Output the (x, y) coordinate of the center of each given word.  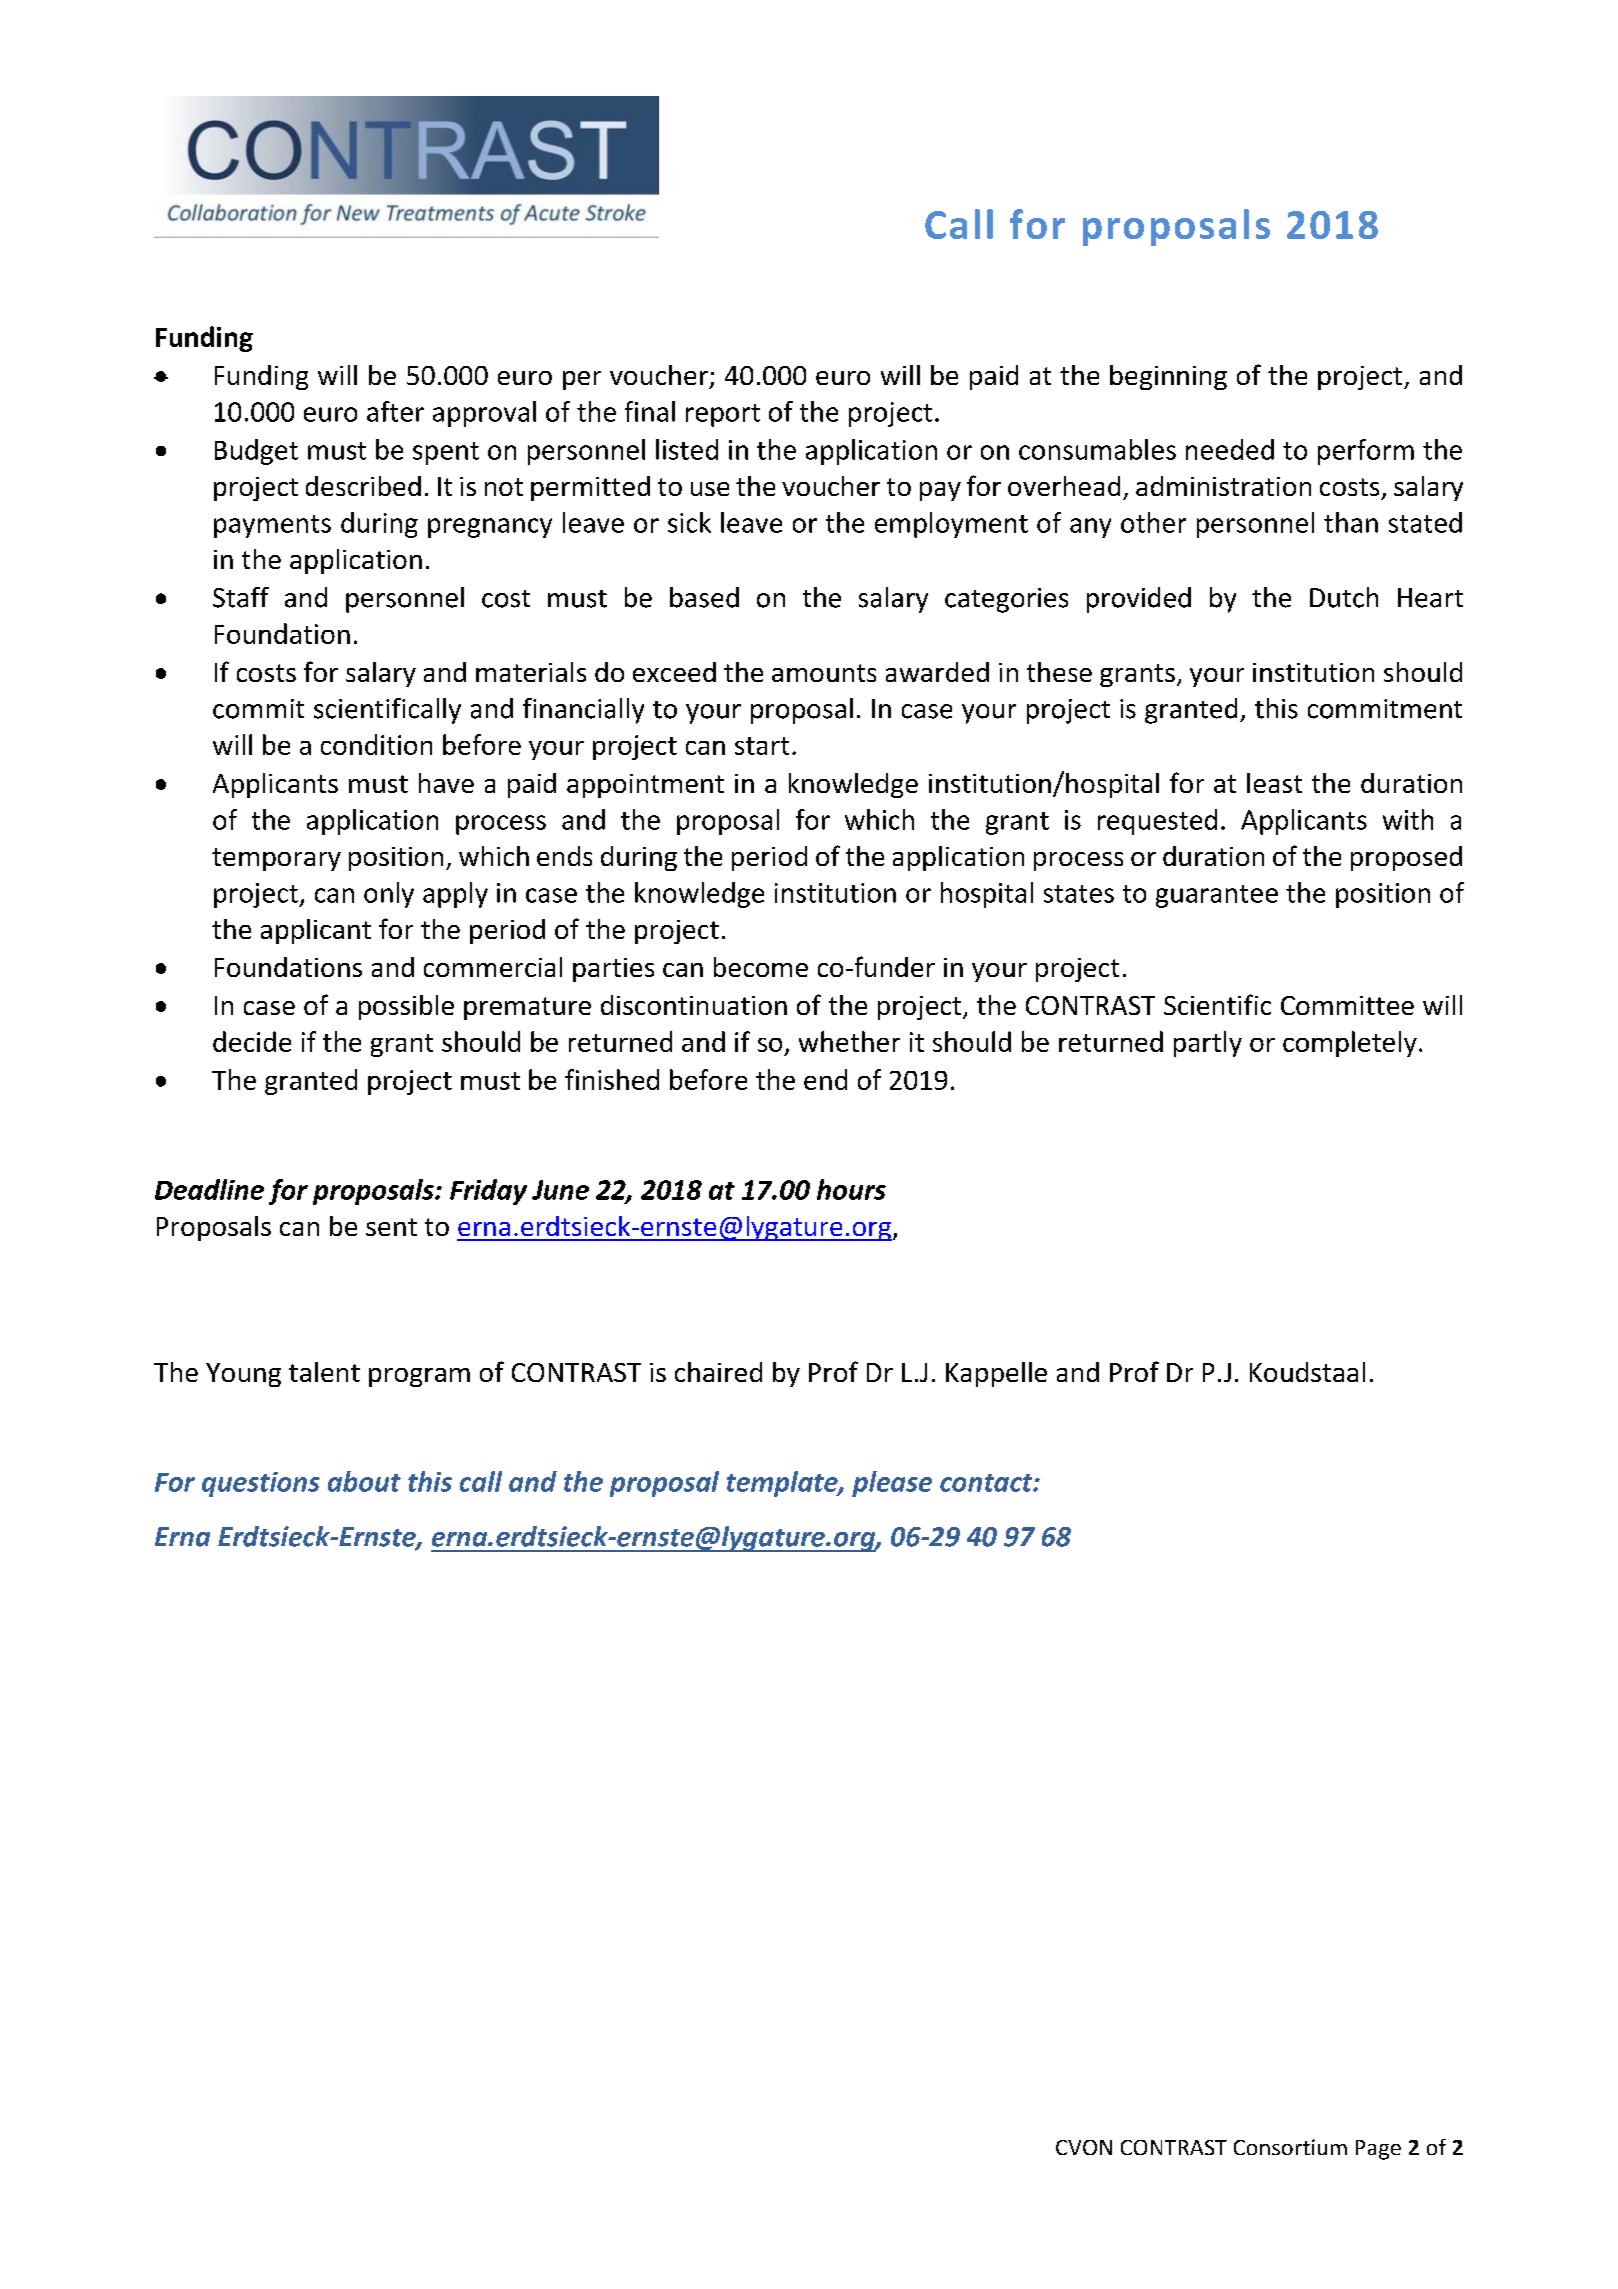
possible (406, 1007)
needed (1230, 449)
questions (261, 1484)
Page (1378, 2150)
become (761, 967)
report (723, 415)
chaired (718, 1372)
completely (1350, 1044)
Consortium (1290, 2147)
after (395, 411)
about (364, 1481)
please (892, 1484)
